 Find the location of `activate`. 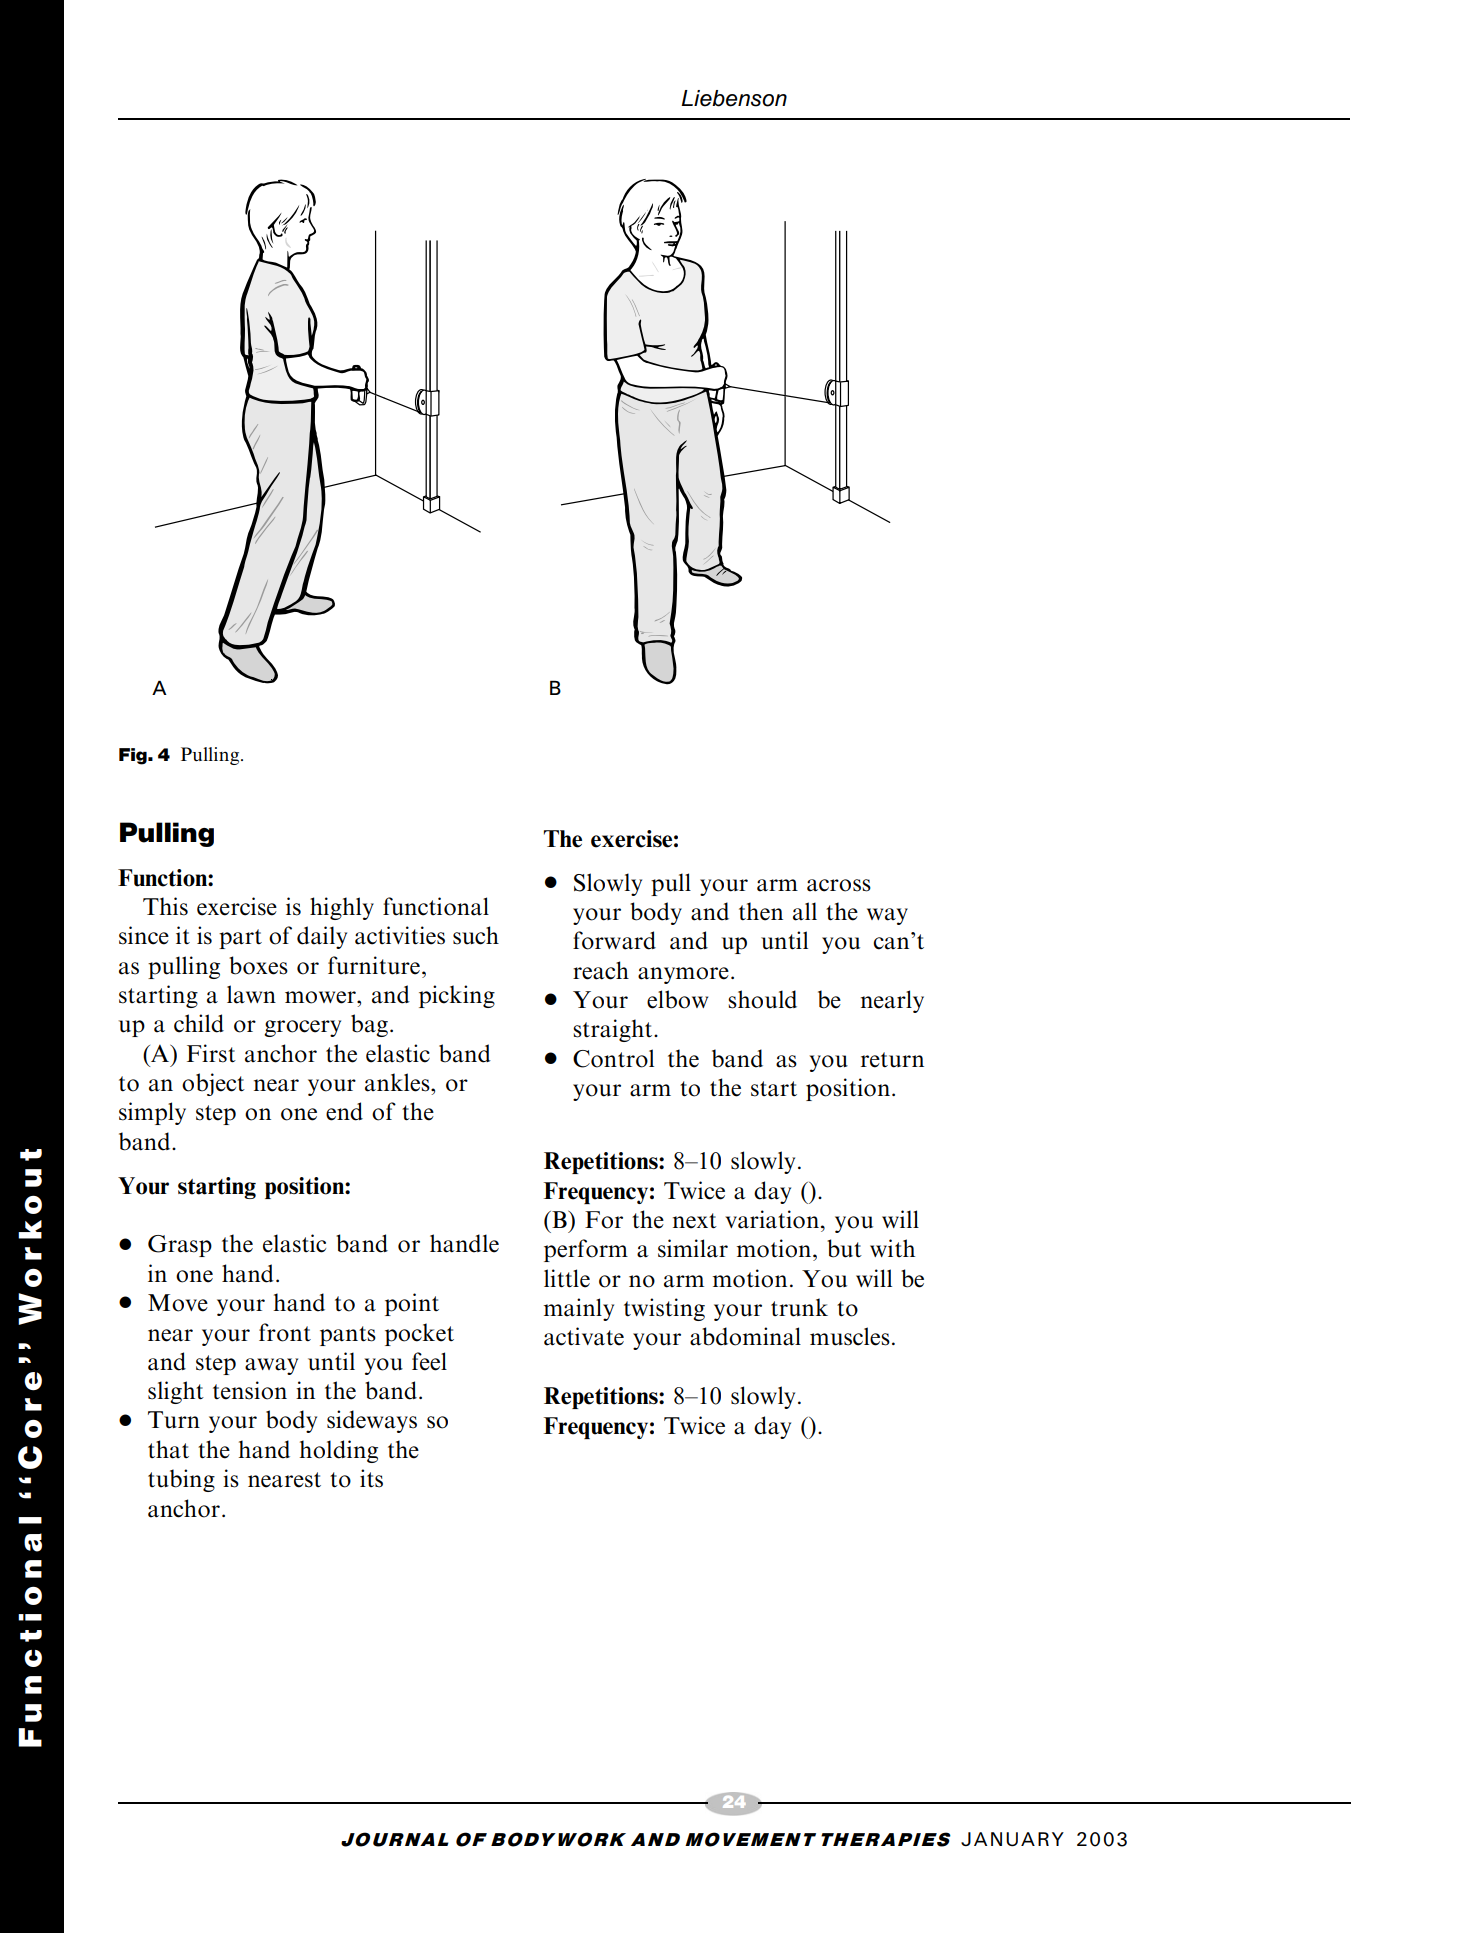

activate is located at coordinates (584, 1336).
